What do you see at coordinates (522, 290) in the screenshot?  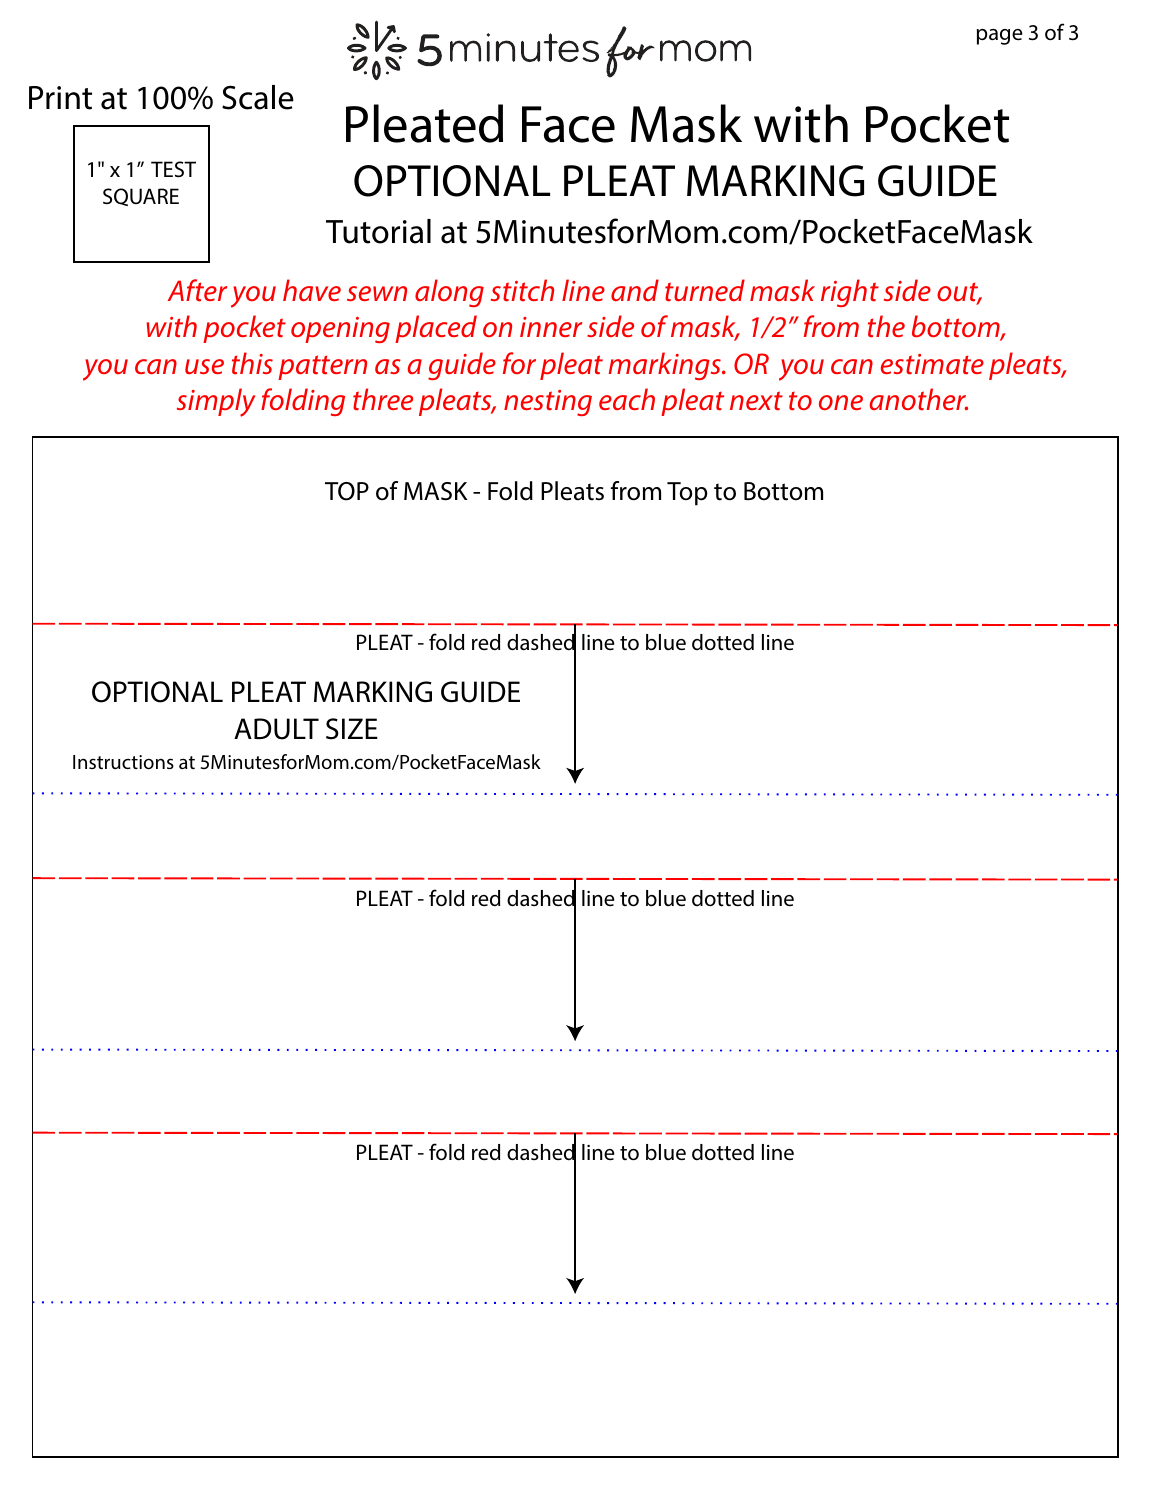 I see `stitch` at bounding box center [522, 290].
